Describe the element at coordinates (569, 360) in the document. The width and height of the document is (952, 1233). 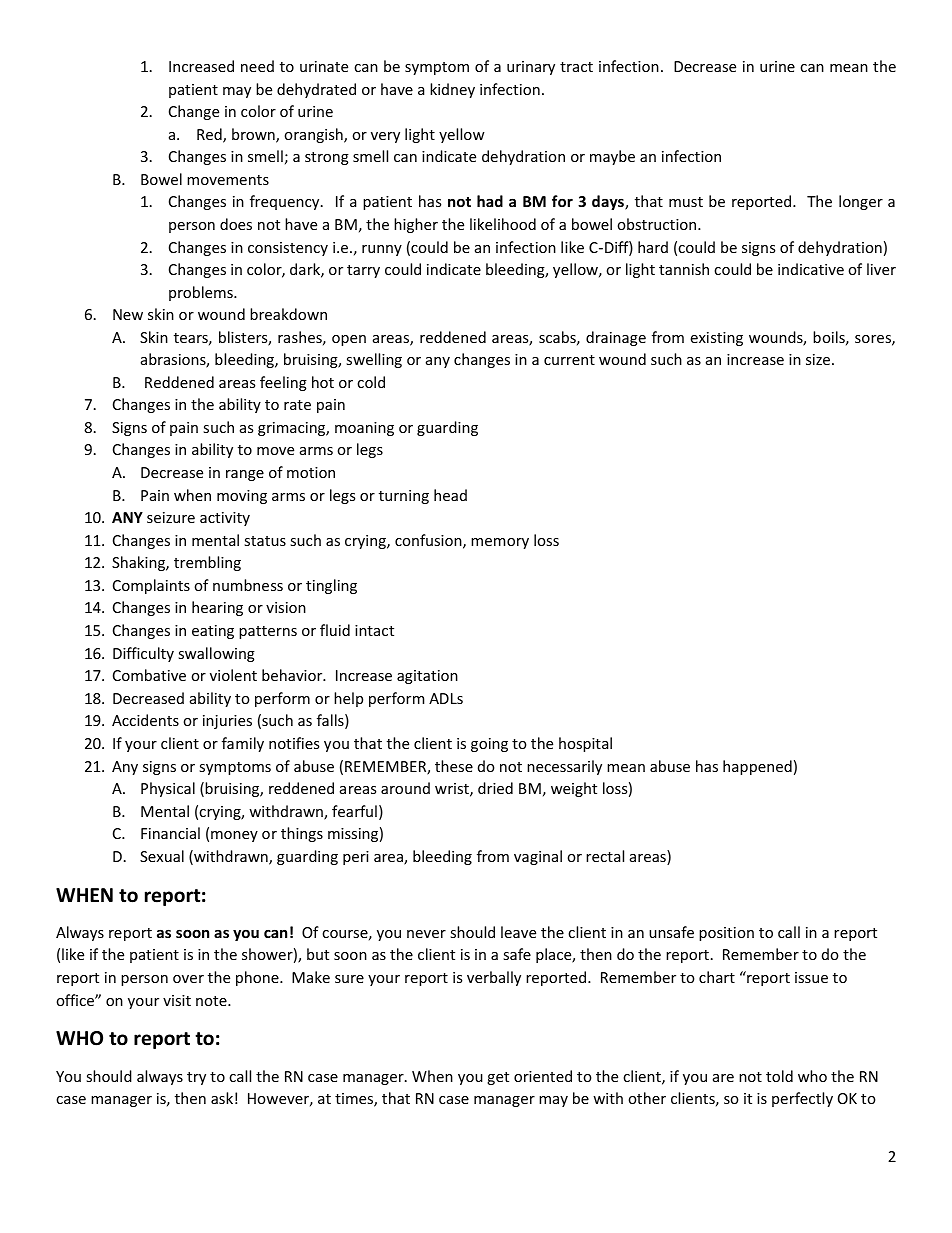
I see `current` at that location.
